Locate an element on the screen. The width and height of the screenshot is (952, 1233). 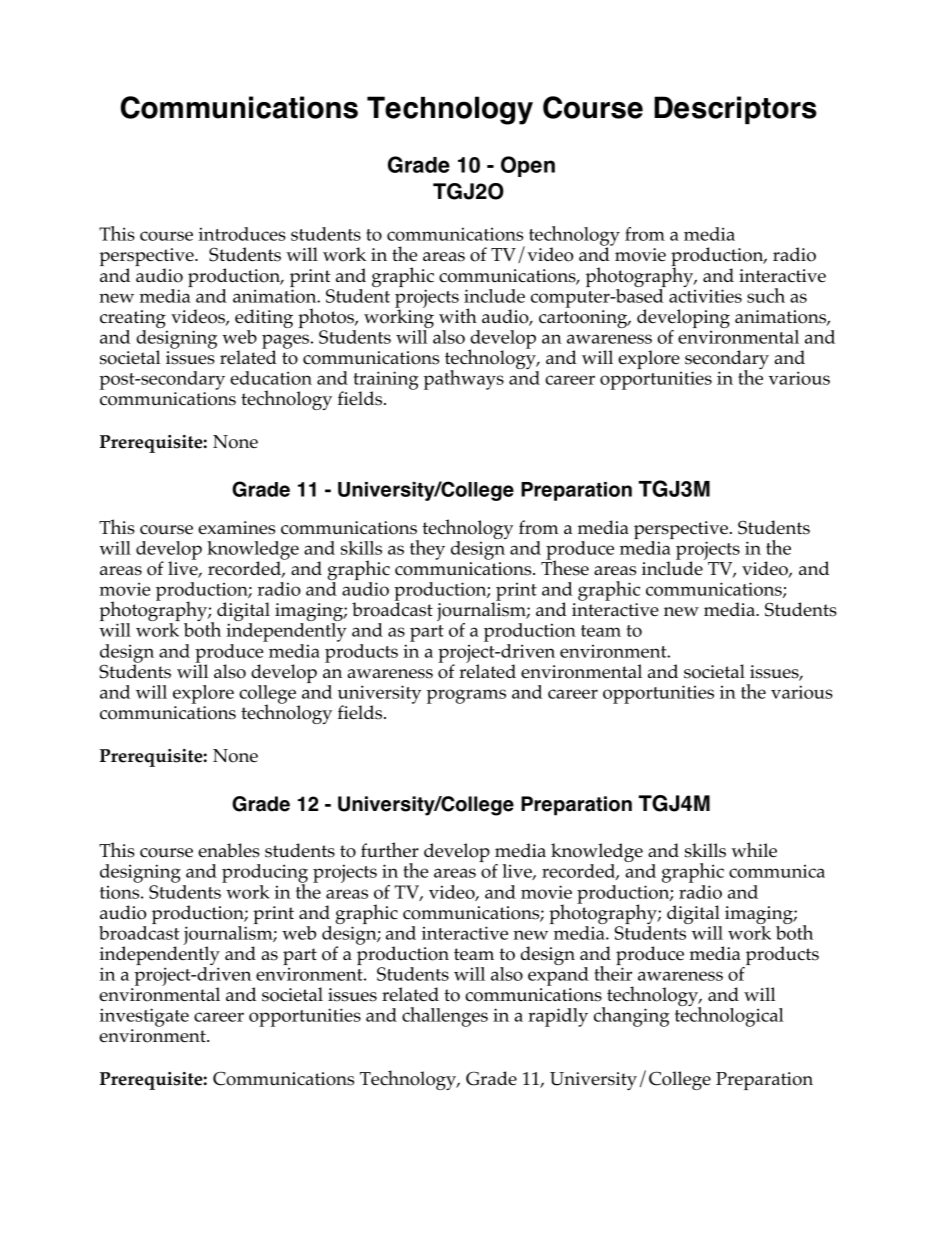
challenges is located at coordinates (445, 1017).
